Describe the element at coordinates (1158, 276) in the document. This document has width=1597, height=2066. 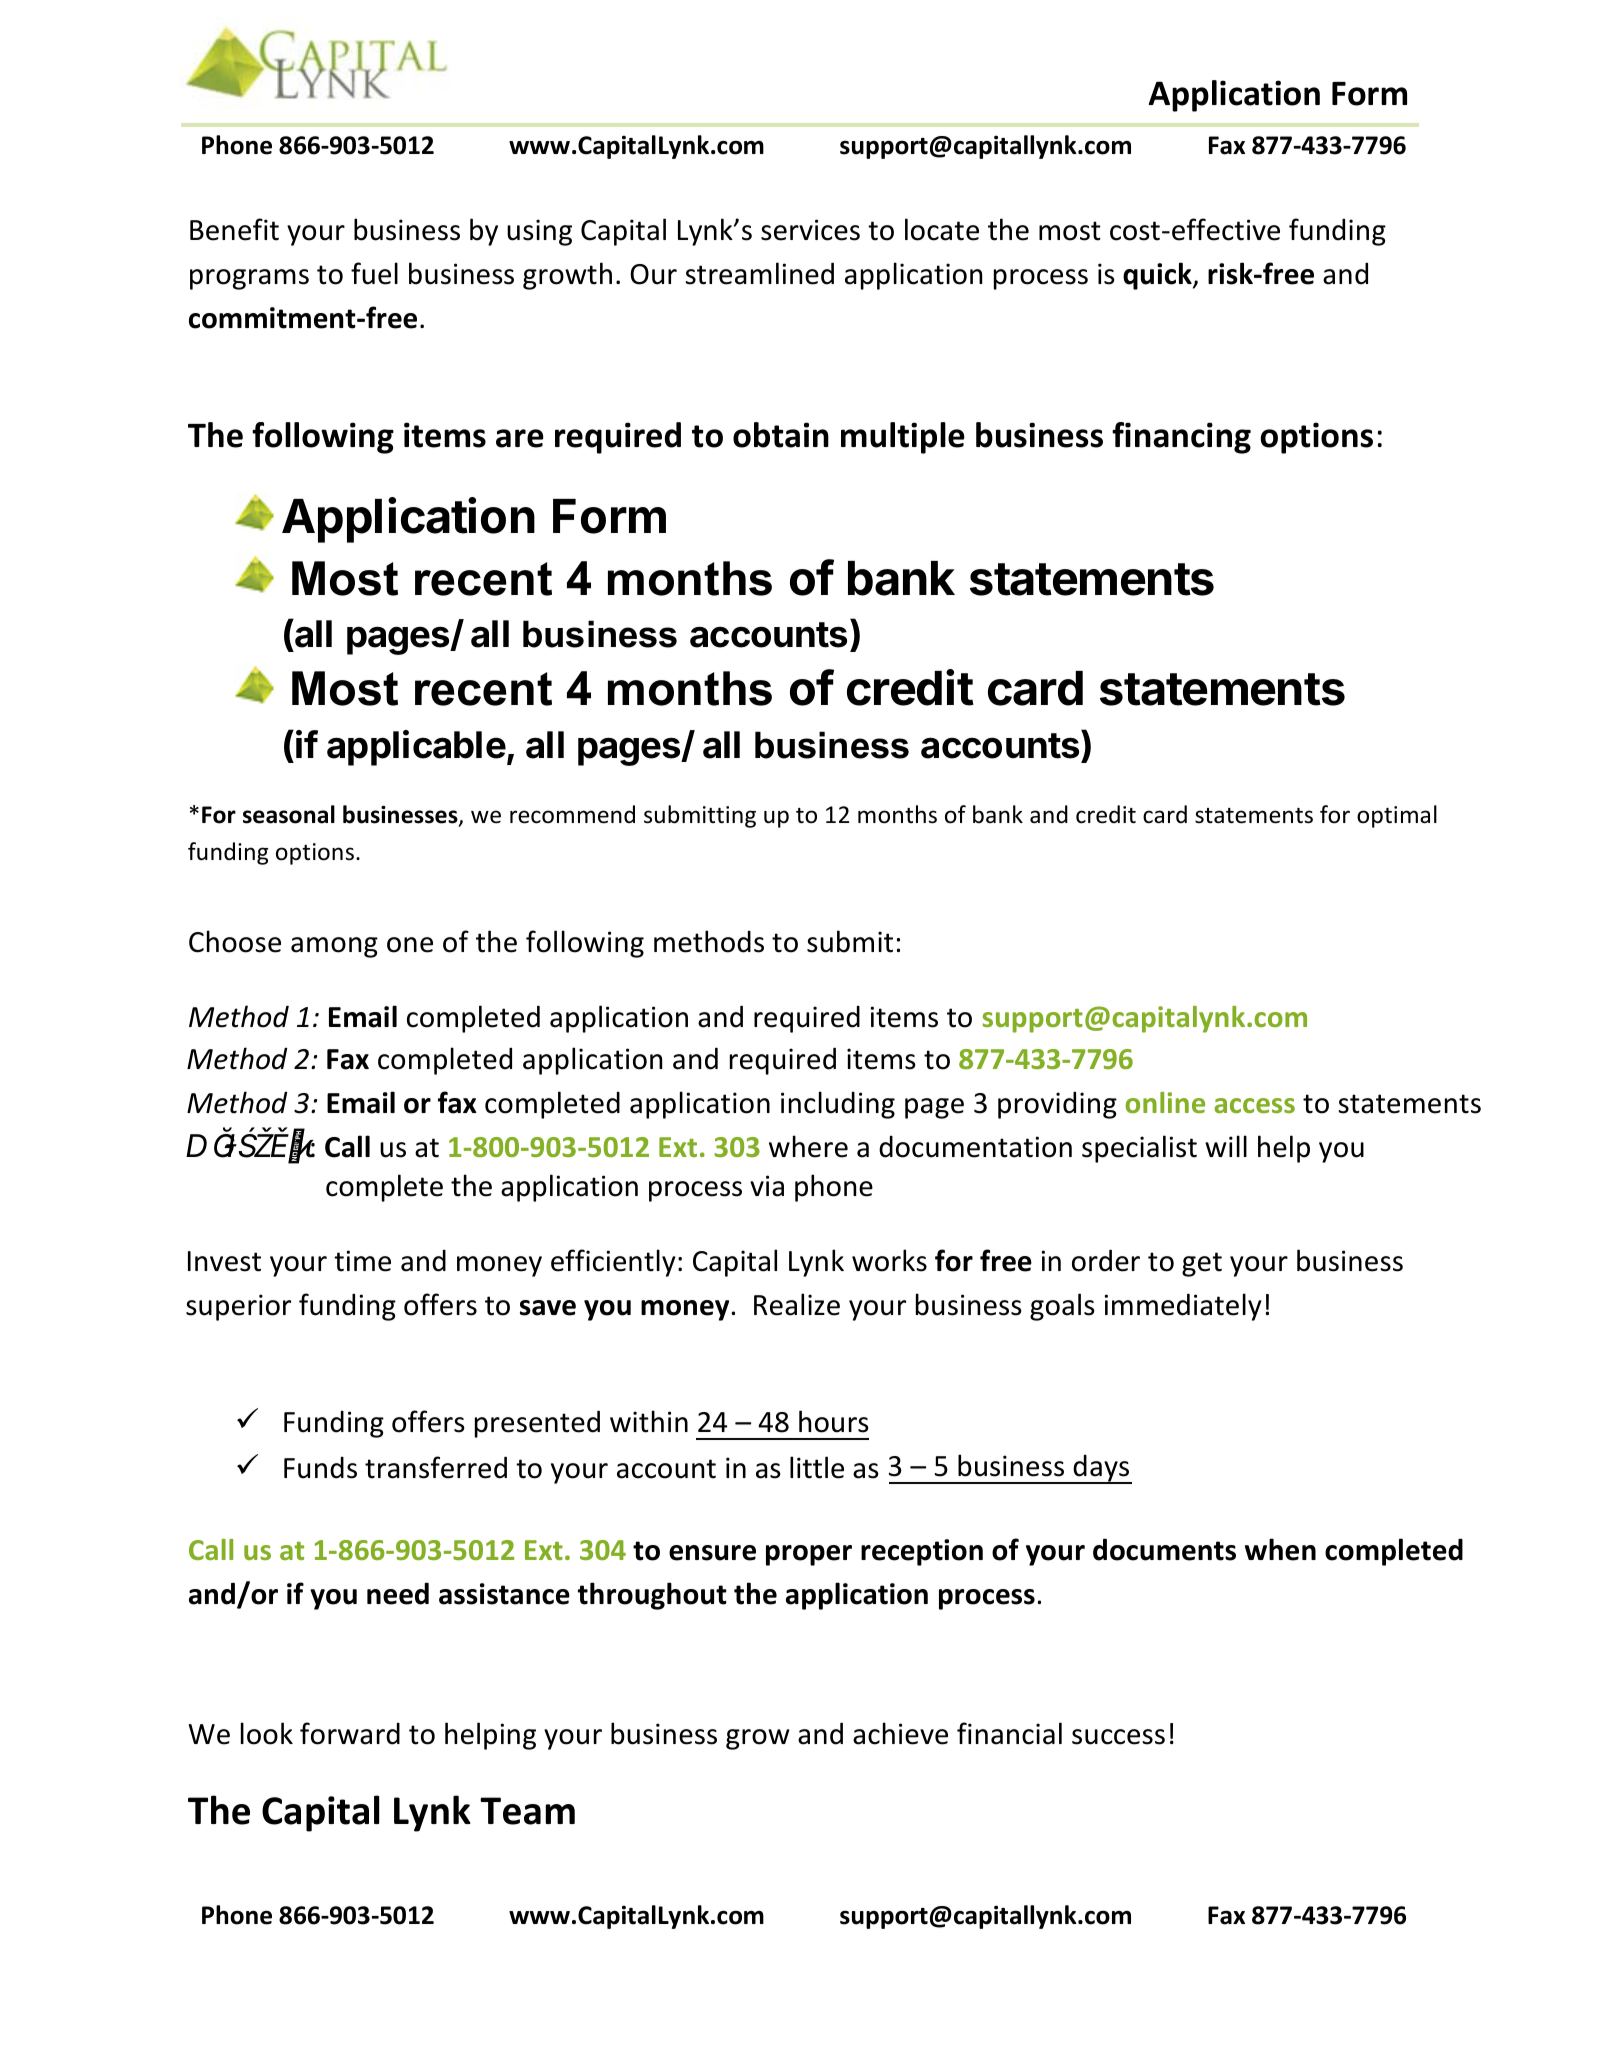
I see `quick` at that location.
